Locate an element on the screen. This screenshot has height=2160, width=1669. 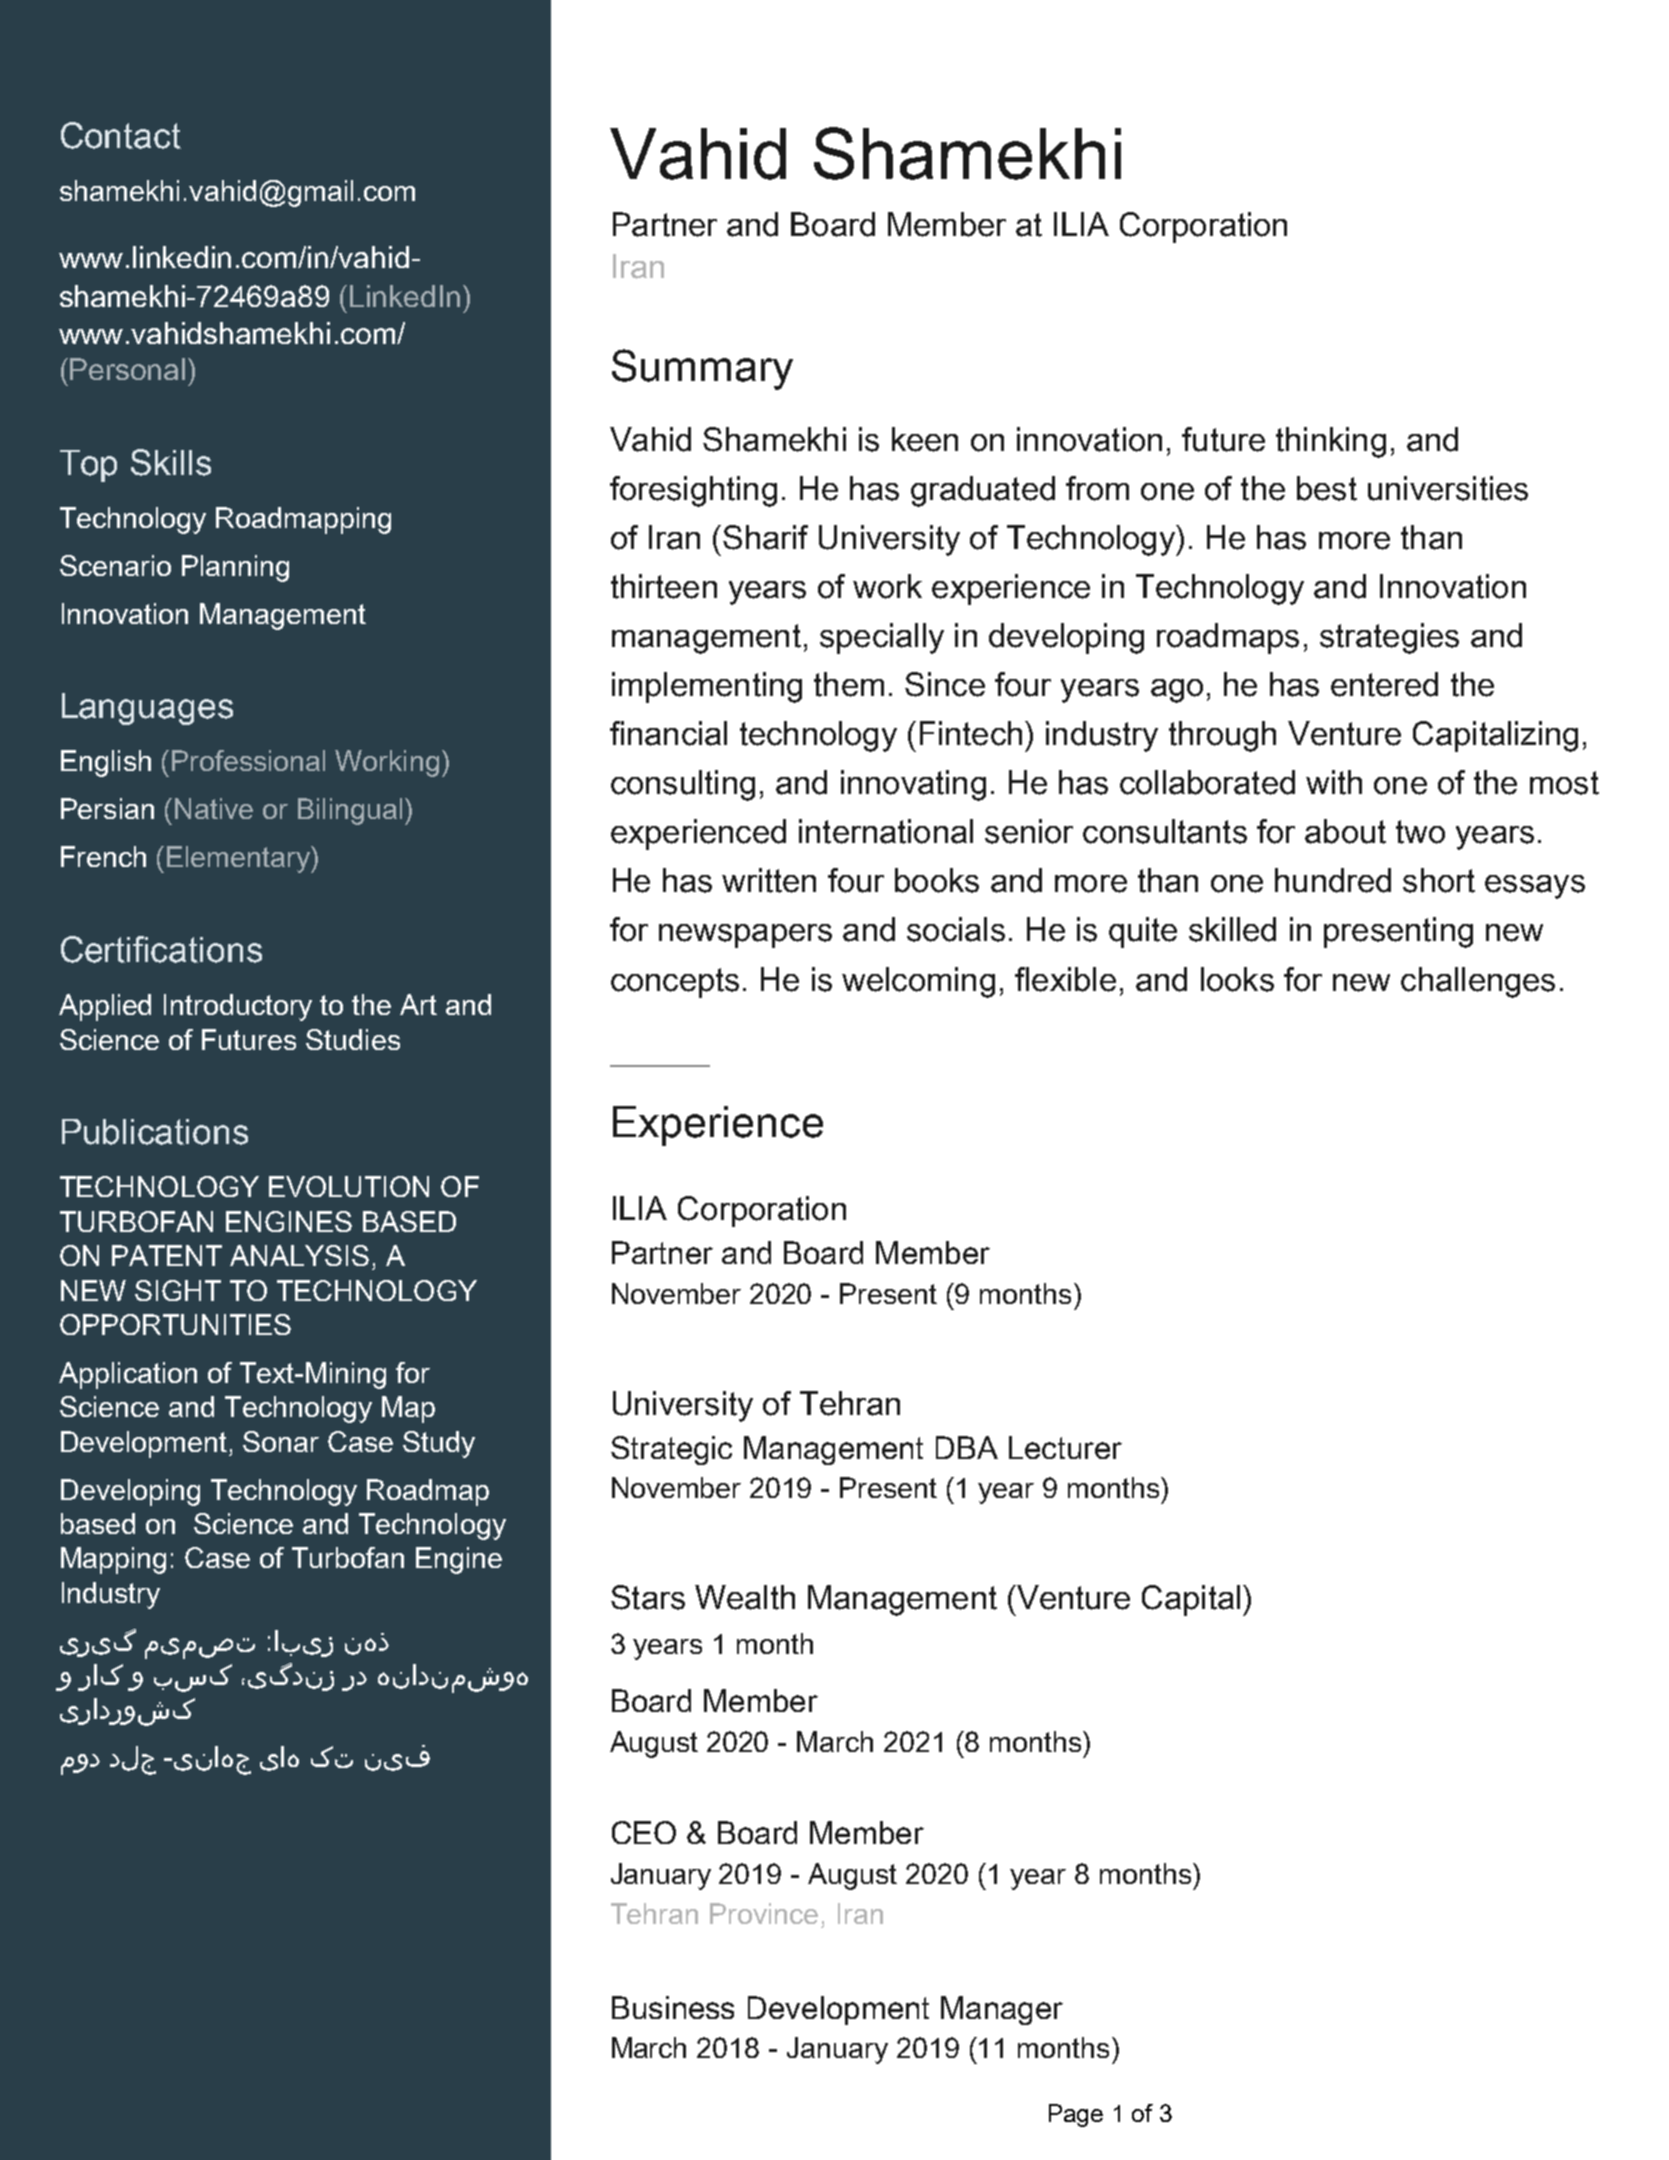
Contact is located at coordinates (121, 135).
